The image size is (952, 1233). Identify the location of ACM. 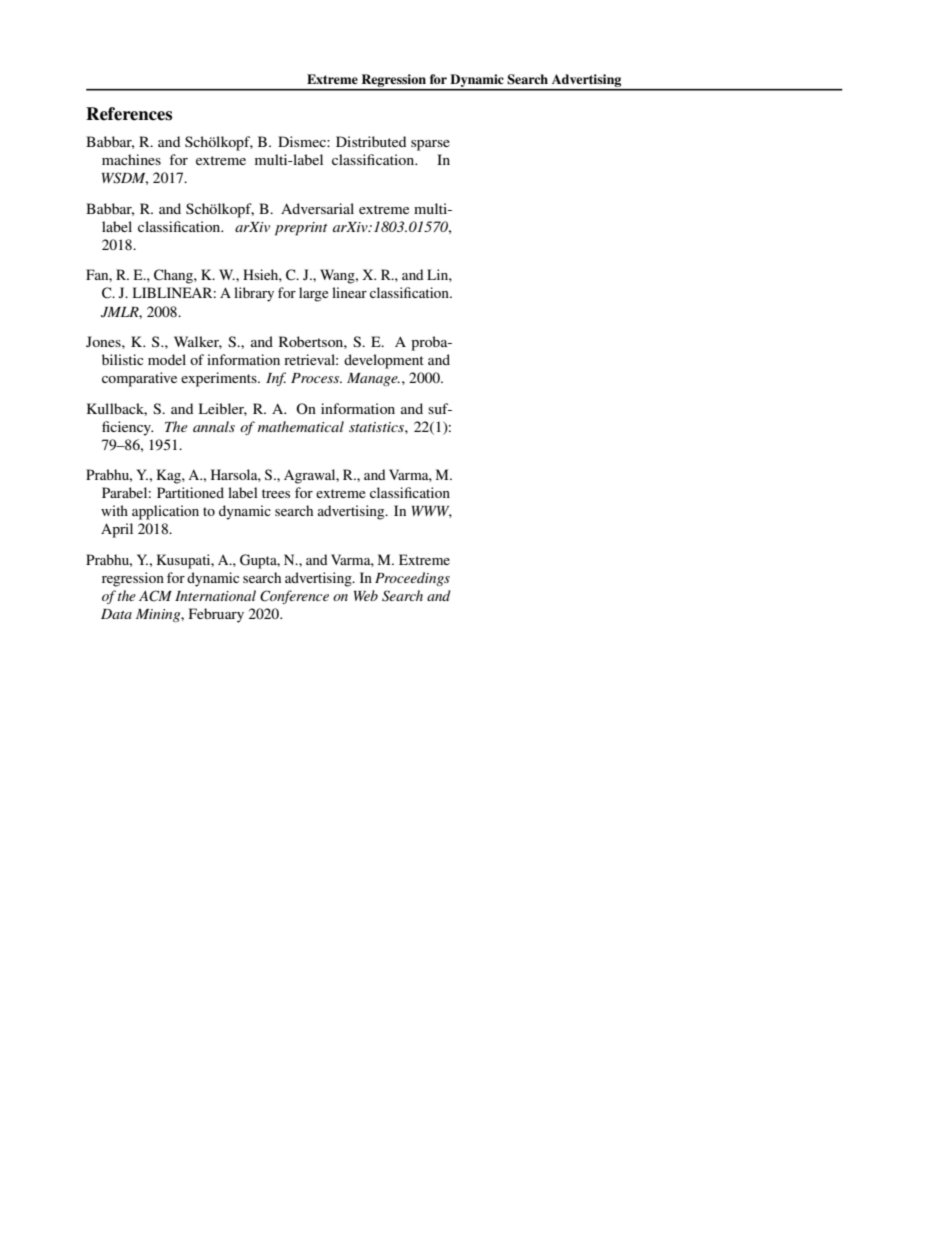
(155, 596).
